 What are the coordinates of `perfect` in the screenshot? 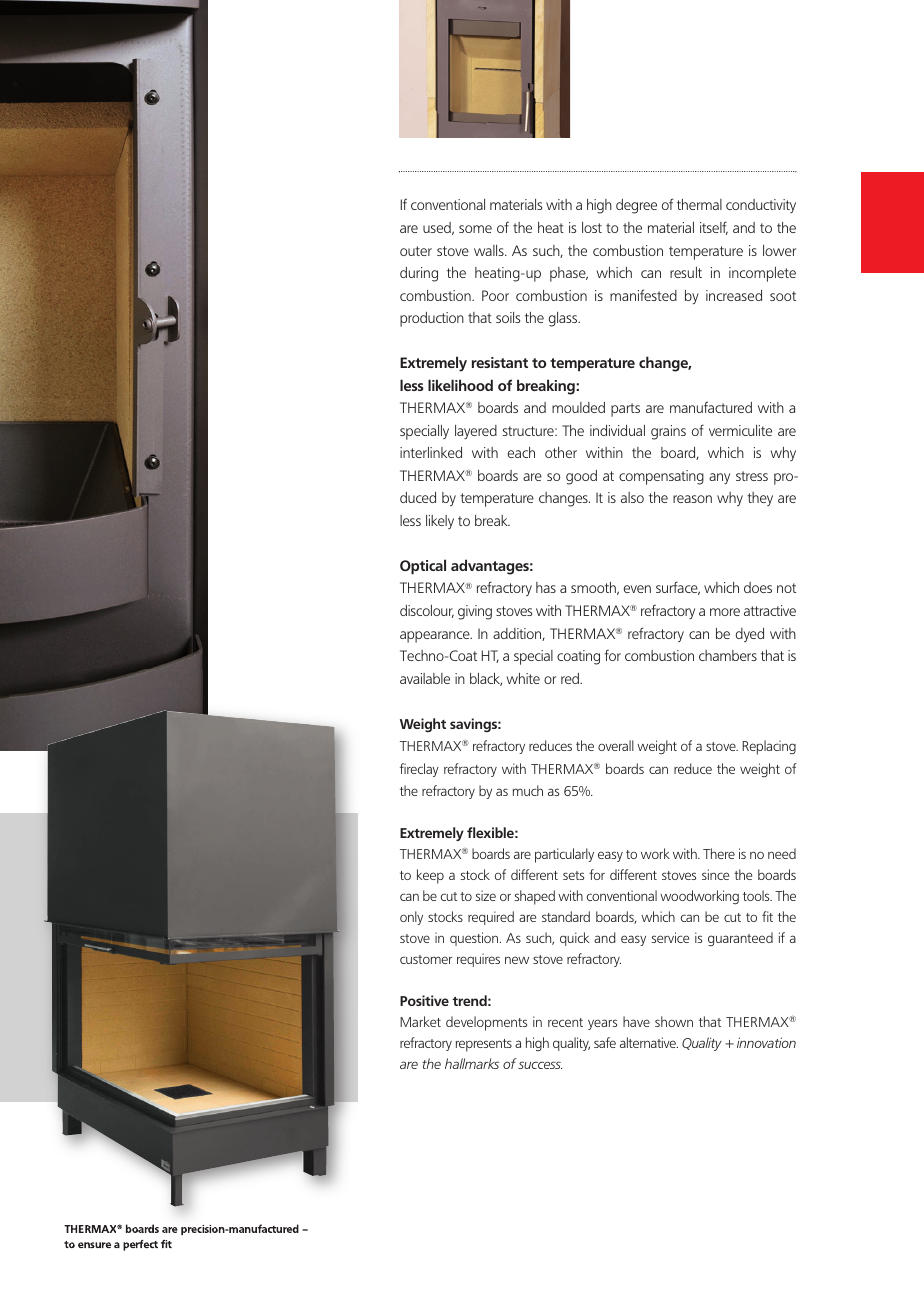 It's located at (140, 1245).
